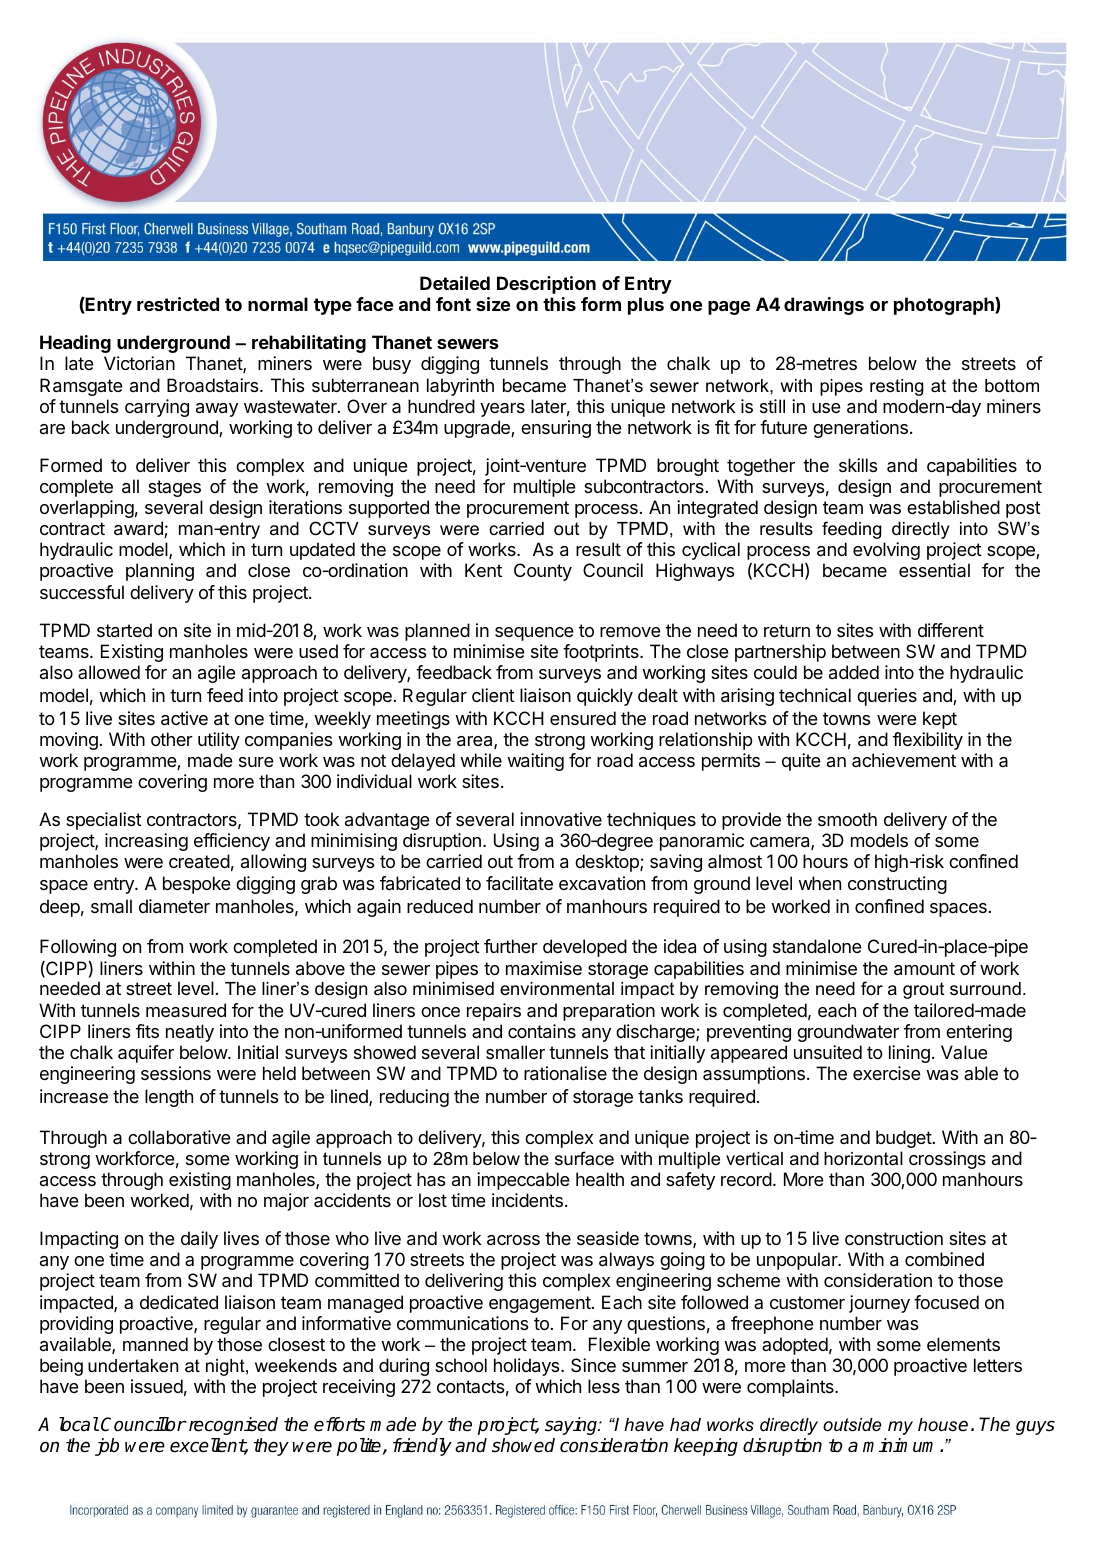 The height and width of the document is (1547, 1093). What do you see at coordinates (897, 885) in the document?
I see `constructing` at bounding box center [897, 885].
